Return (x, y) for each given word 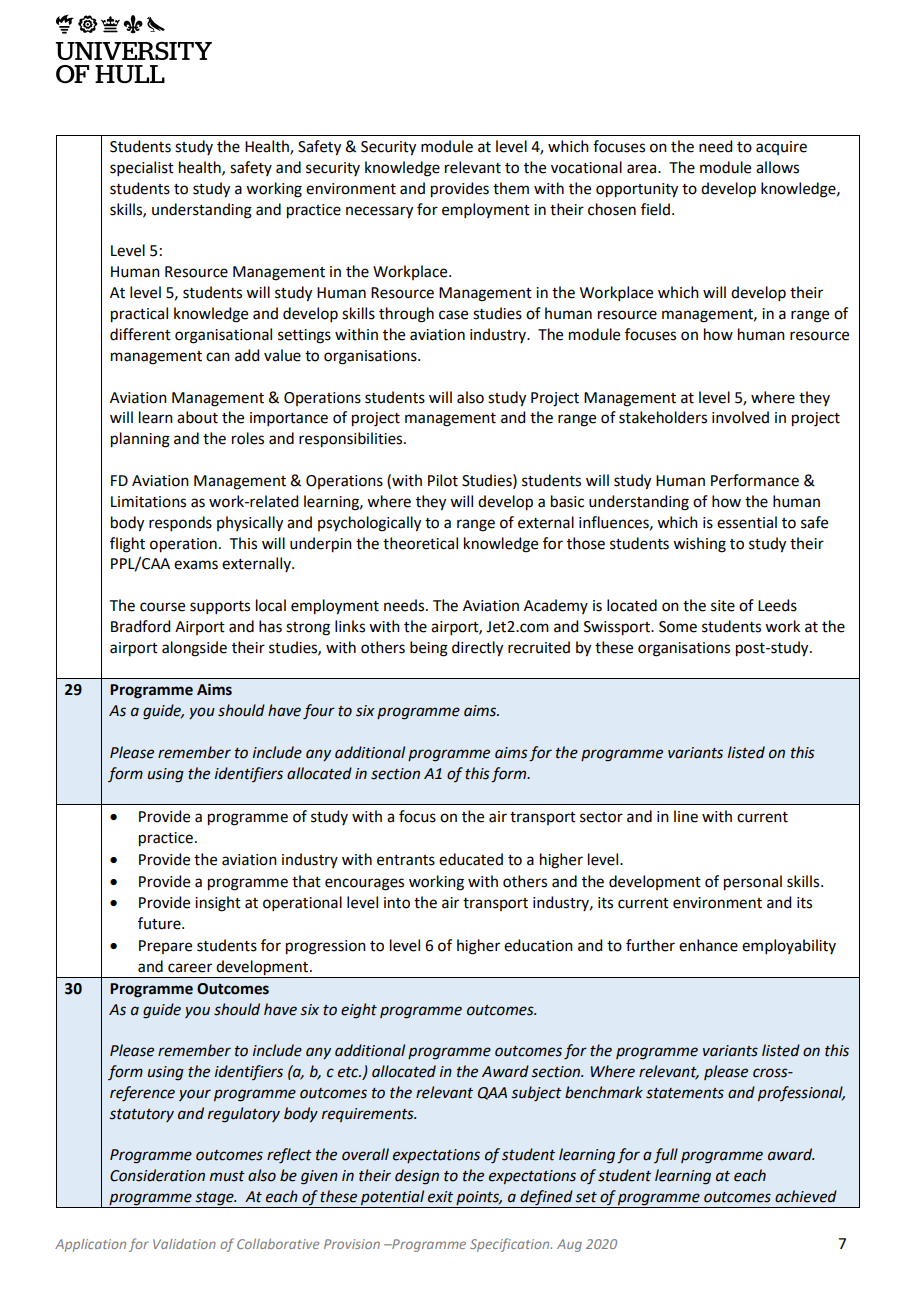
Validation (184, 1244)
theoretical (420, 543)
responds (180, 523)
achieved (806, 1196)
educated (471, 859)
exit (440, 1197)
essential (747, 522)
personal (753, 883)
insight (218, 904)
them (511, 188)
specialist (142, 168)
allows (777, 167)
